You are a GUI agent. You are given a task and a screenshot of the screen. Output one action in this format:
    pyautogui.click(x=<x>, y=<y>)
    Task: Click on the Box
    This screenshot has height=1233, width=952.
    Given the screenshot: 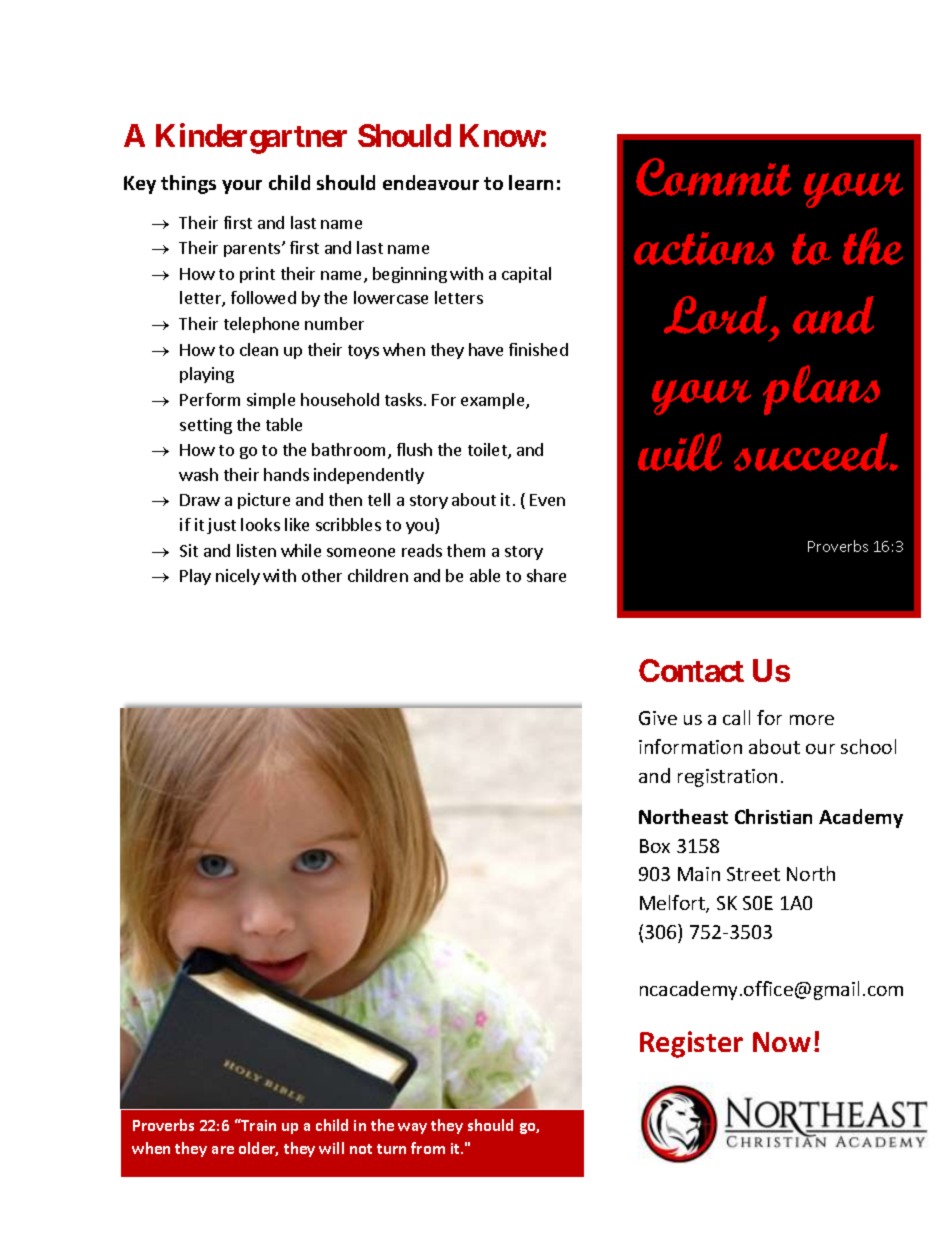 What is the action you would take?
    pyautogui.click(x=655, y=846)
